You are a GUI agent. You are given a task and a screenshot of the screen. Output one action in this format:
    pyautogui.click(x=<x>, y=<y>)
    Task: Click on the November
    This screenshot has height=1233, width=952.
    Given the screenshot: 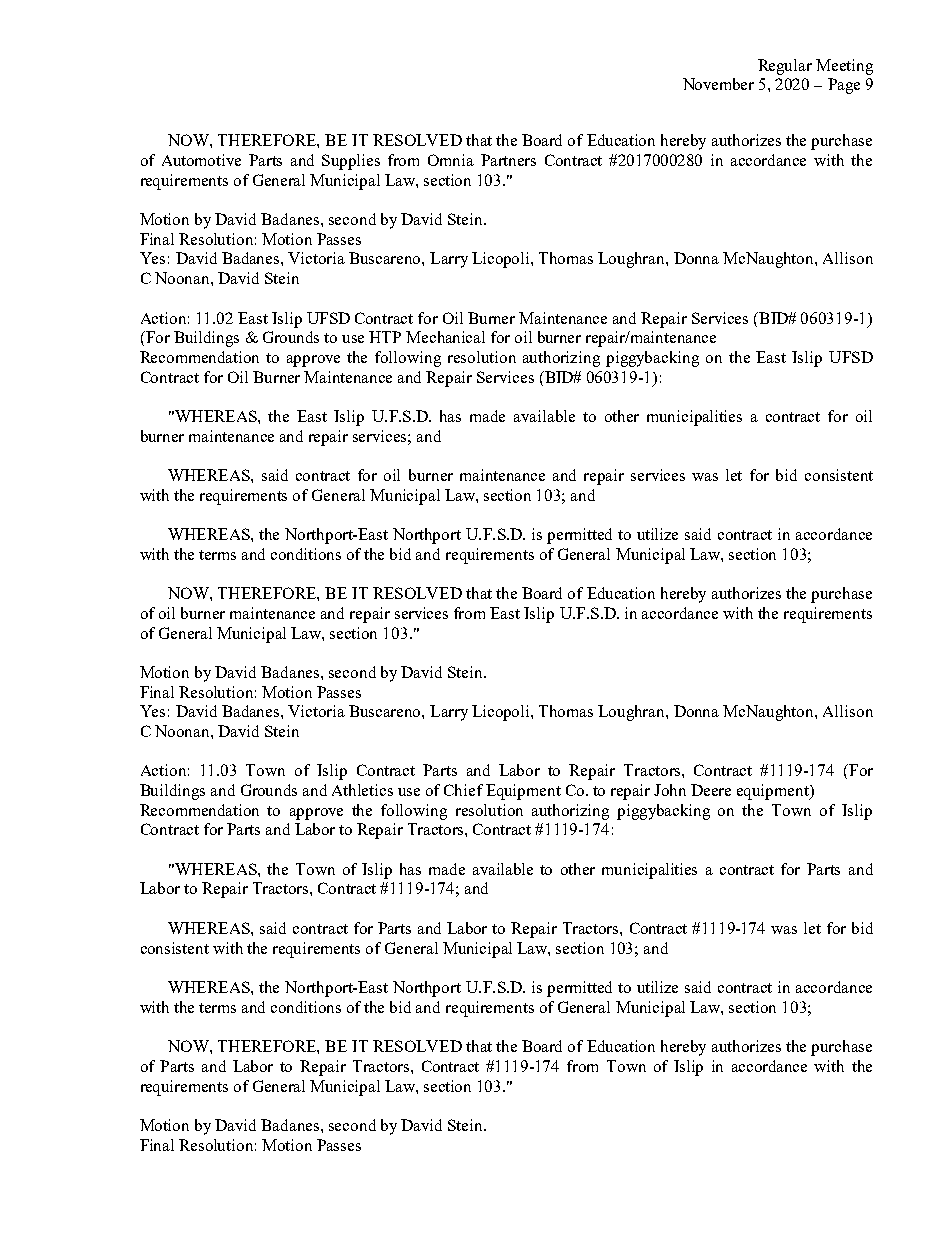 What is the action you would take?
    pyautogui.click(x=718, y=84)
